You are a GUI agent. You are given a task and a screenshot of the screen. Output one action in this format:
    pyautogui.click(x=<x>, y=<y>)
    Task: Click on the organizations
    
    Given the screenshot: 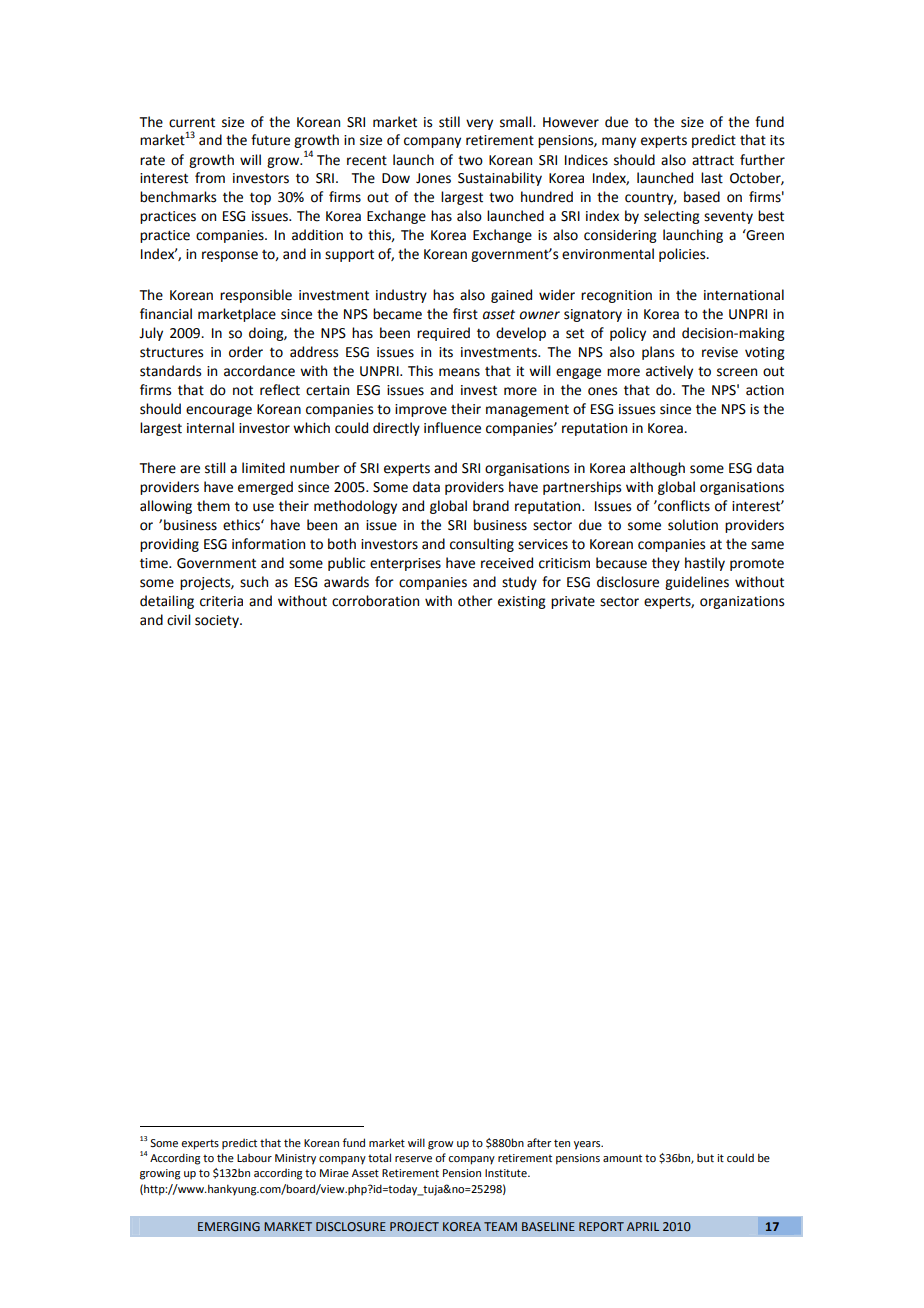 What is the action you would take?
    pyautogui.click(x=742, y=602)
